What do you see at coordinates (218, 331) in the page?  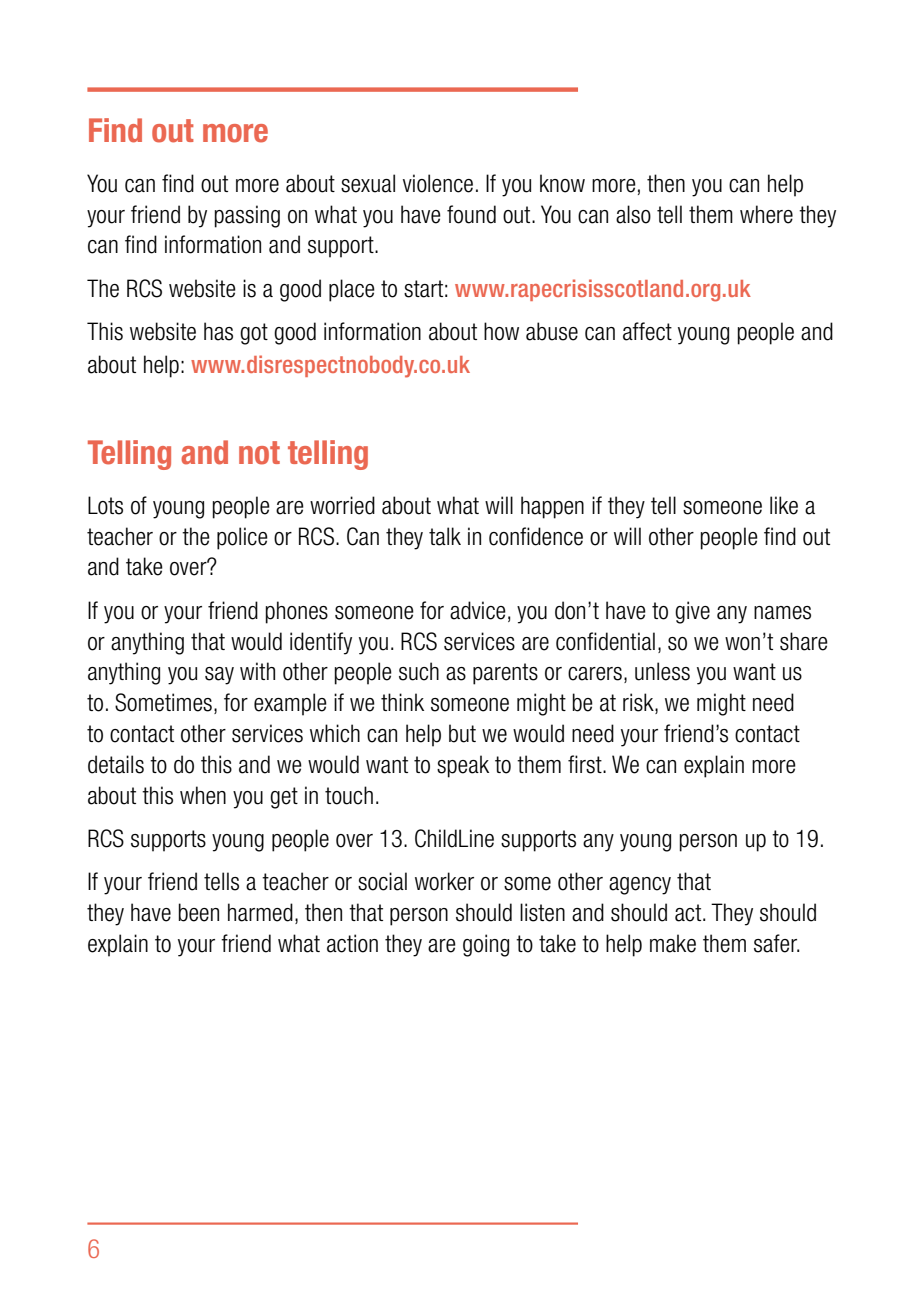 I see `has` at bounding box center [218, 331].
